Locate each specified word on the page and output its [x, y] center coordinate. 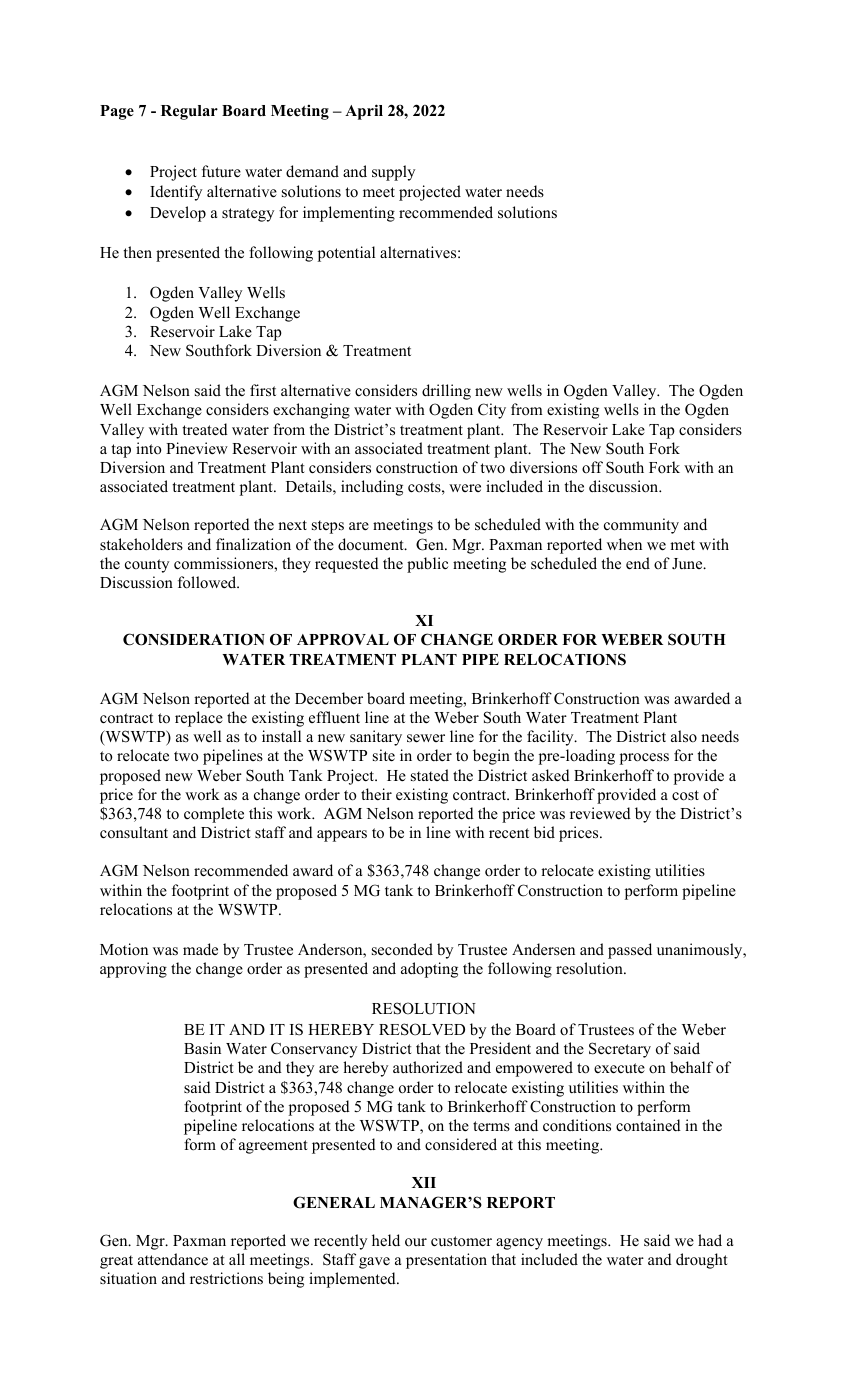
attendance [173, 1259]
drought [701, 1261]
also [684, 736]
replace [199, 719]
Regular [189, 112]
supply [393, 173]
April [364, 112]
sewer [426, 738]
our [416, 1242]
